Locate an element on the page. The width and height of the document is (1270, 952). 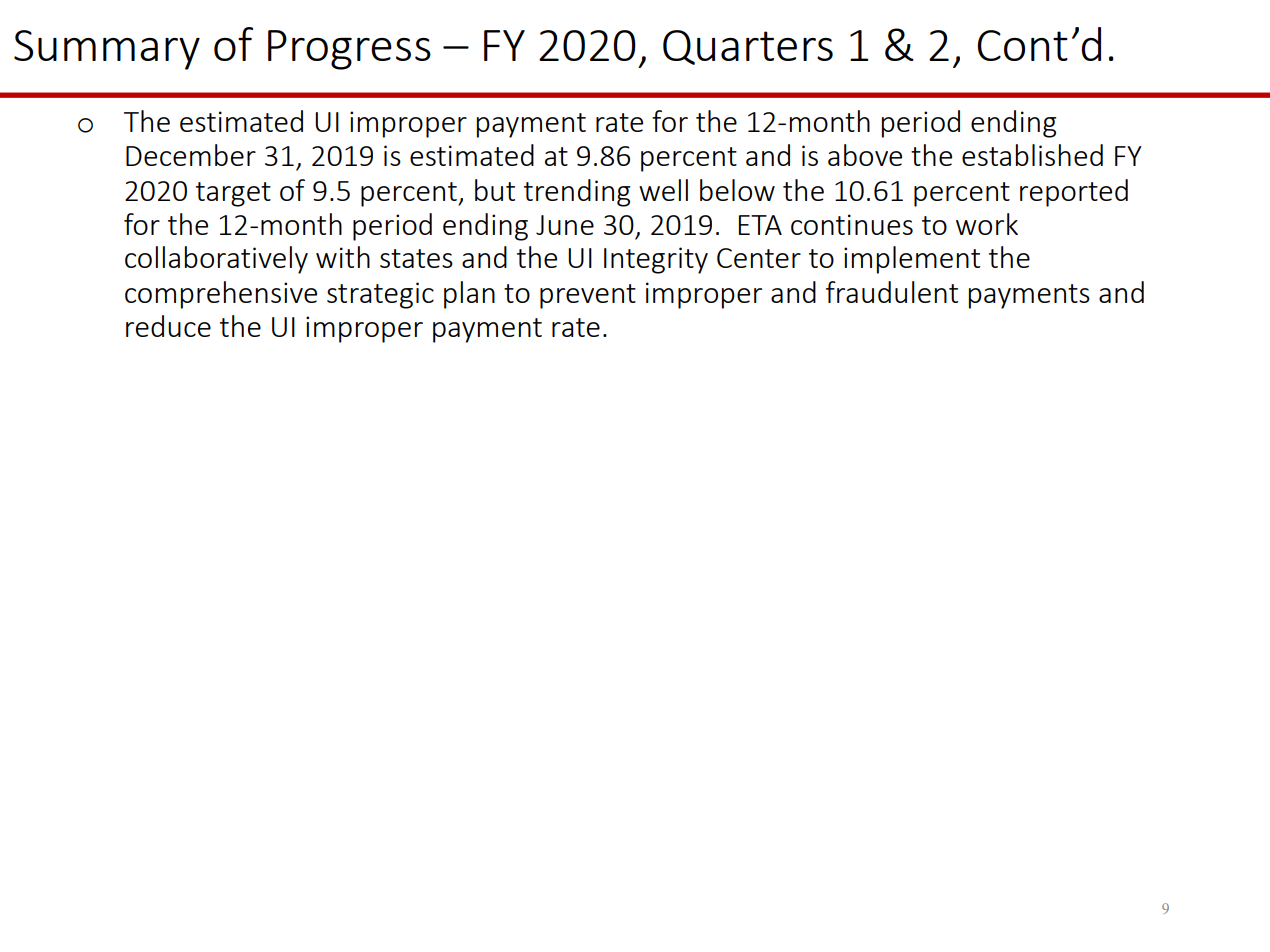
Integrity is located at coordinates (656, 260).
